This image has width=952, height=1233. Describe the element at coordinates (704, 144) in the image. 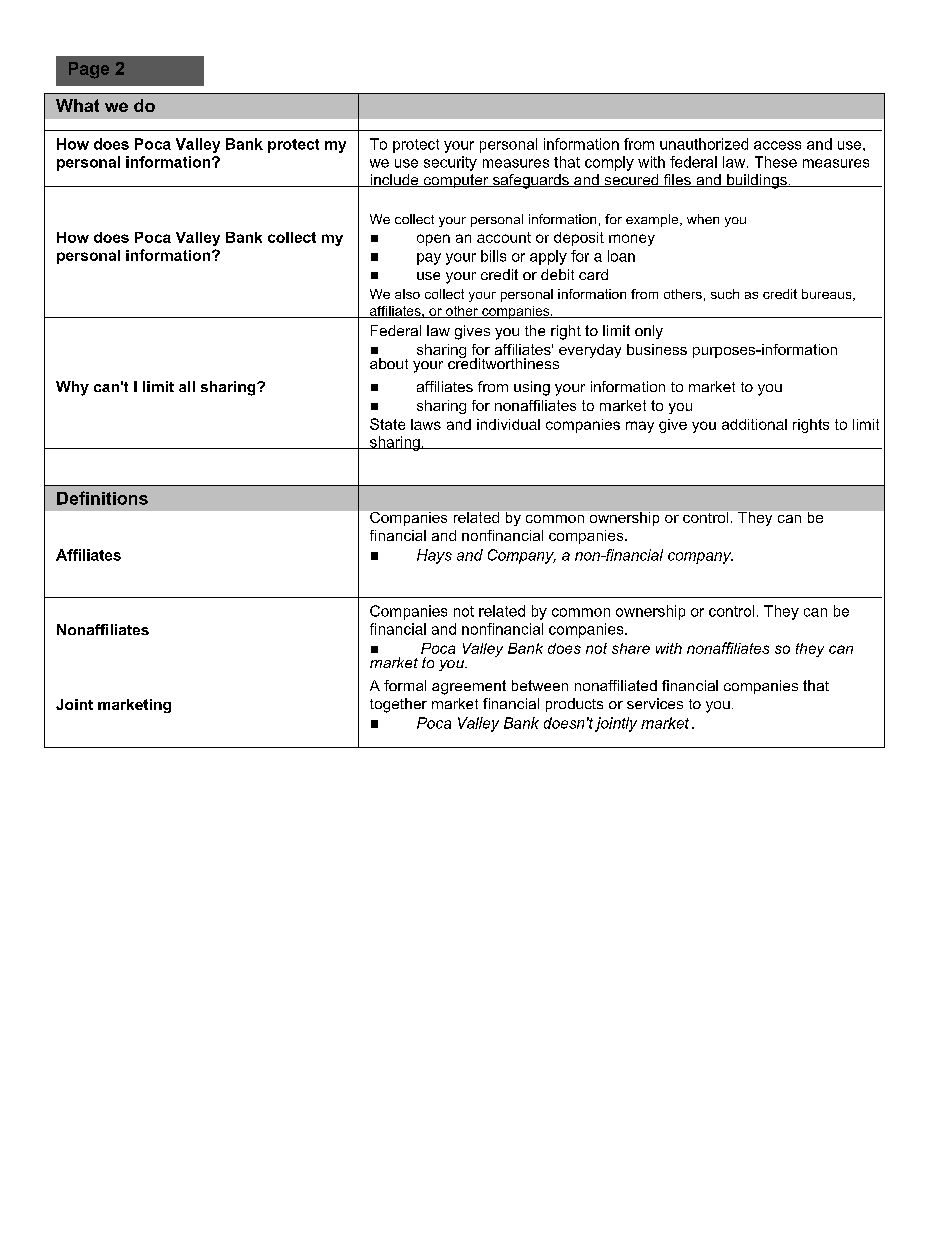

I see `unauthorized` at that location.
